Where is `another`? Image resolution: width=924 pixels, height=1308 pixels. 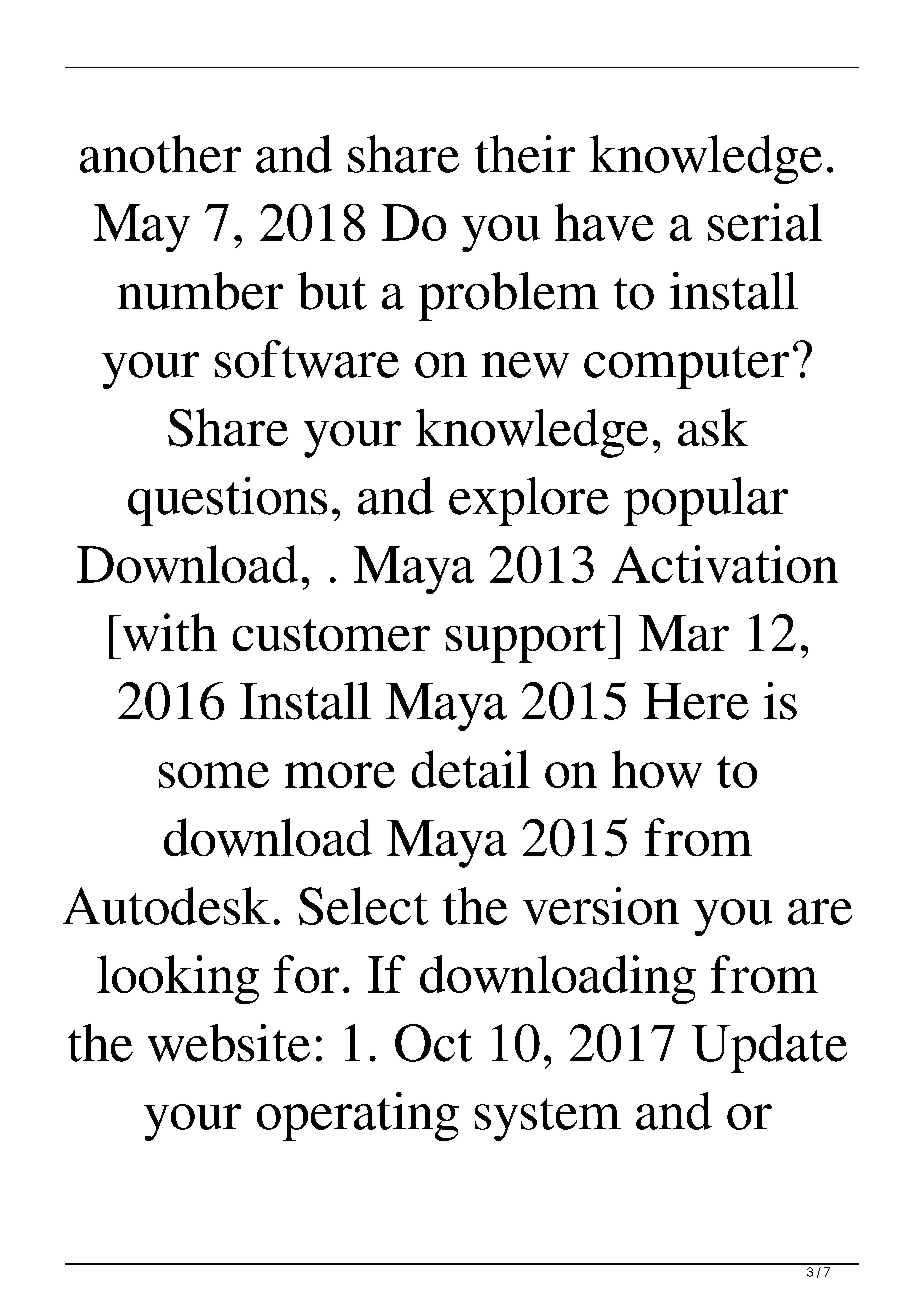
another is located at coordinates (160, 154).
